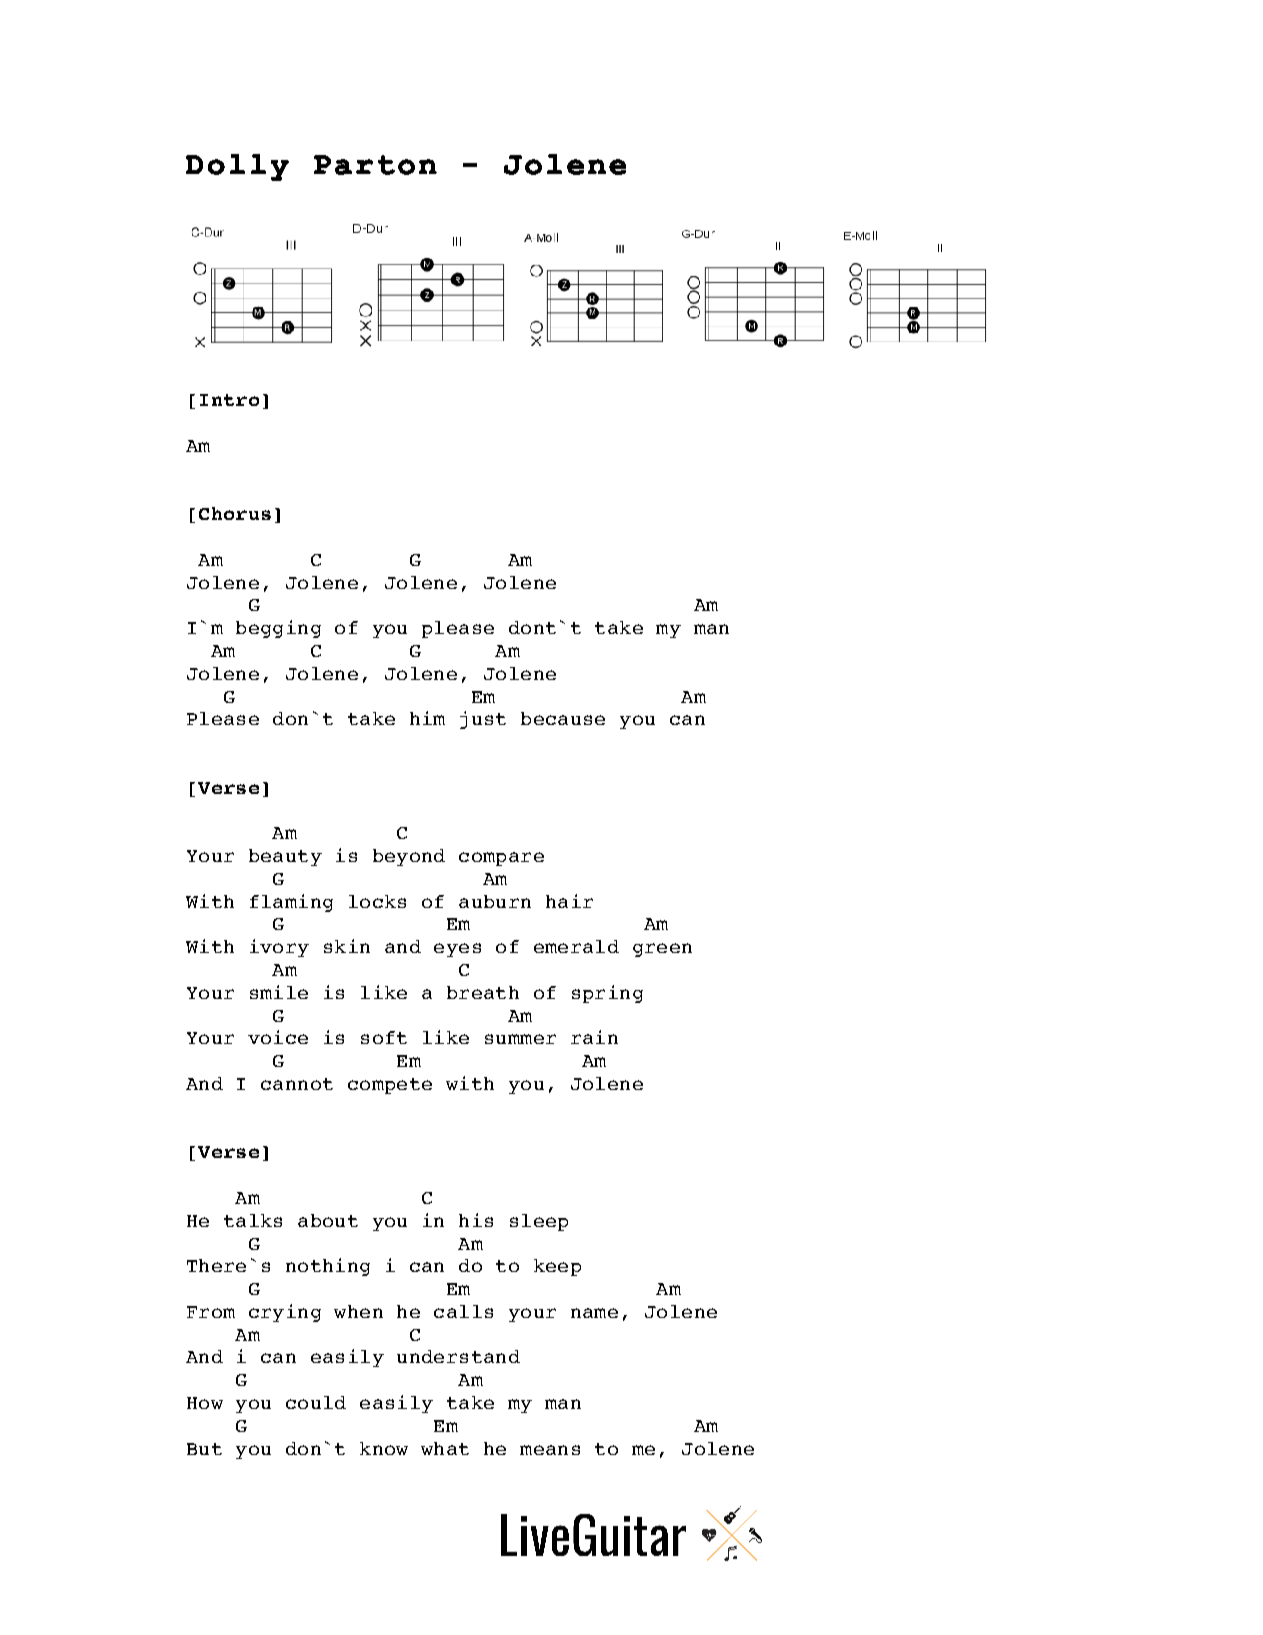 The width and height of the screenshot is (1263, 1635). Describe the element at coordinates (445, 1448) in the screenshot. I see `what` at that location.
